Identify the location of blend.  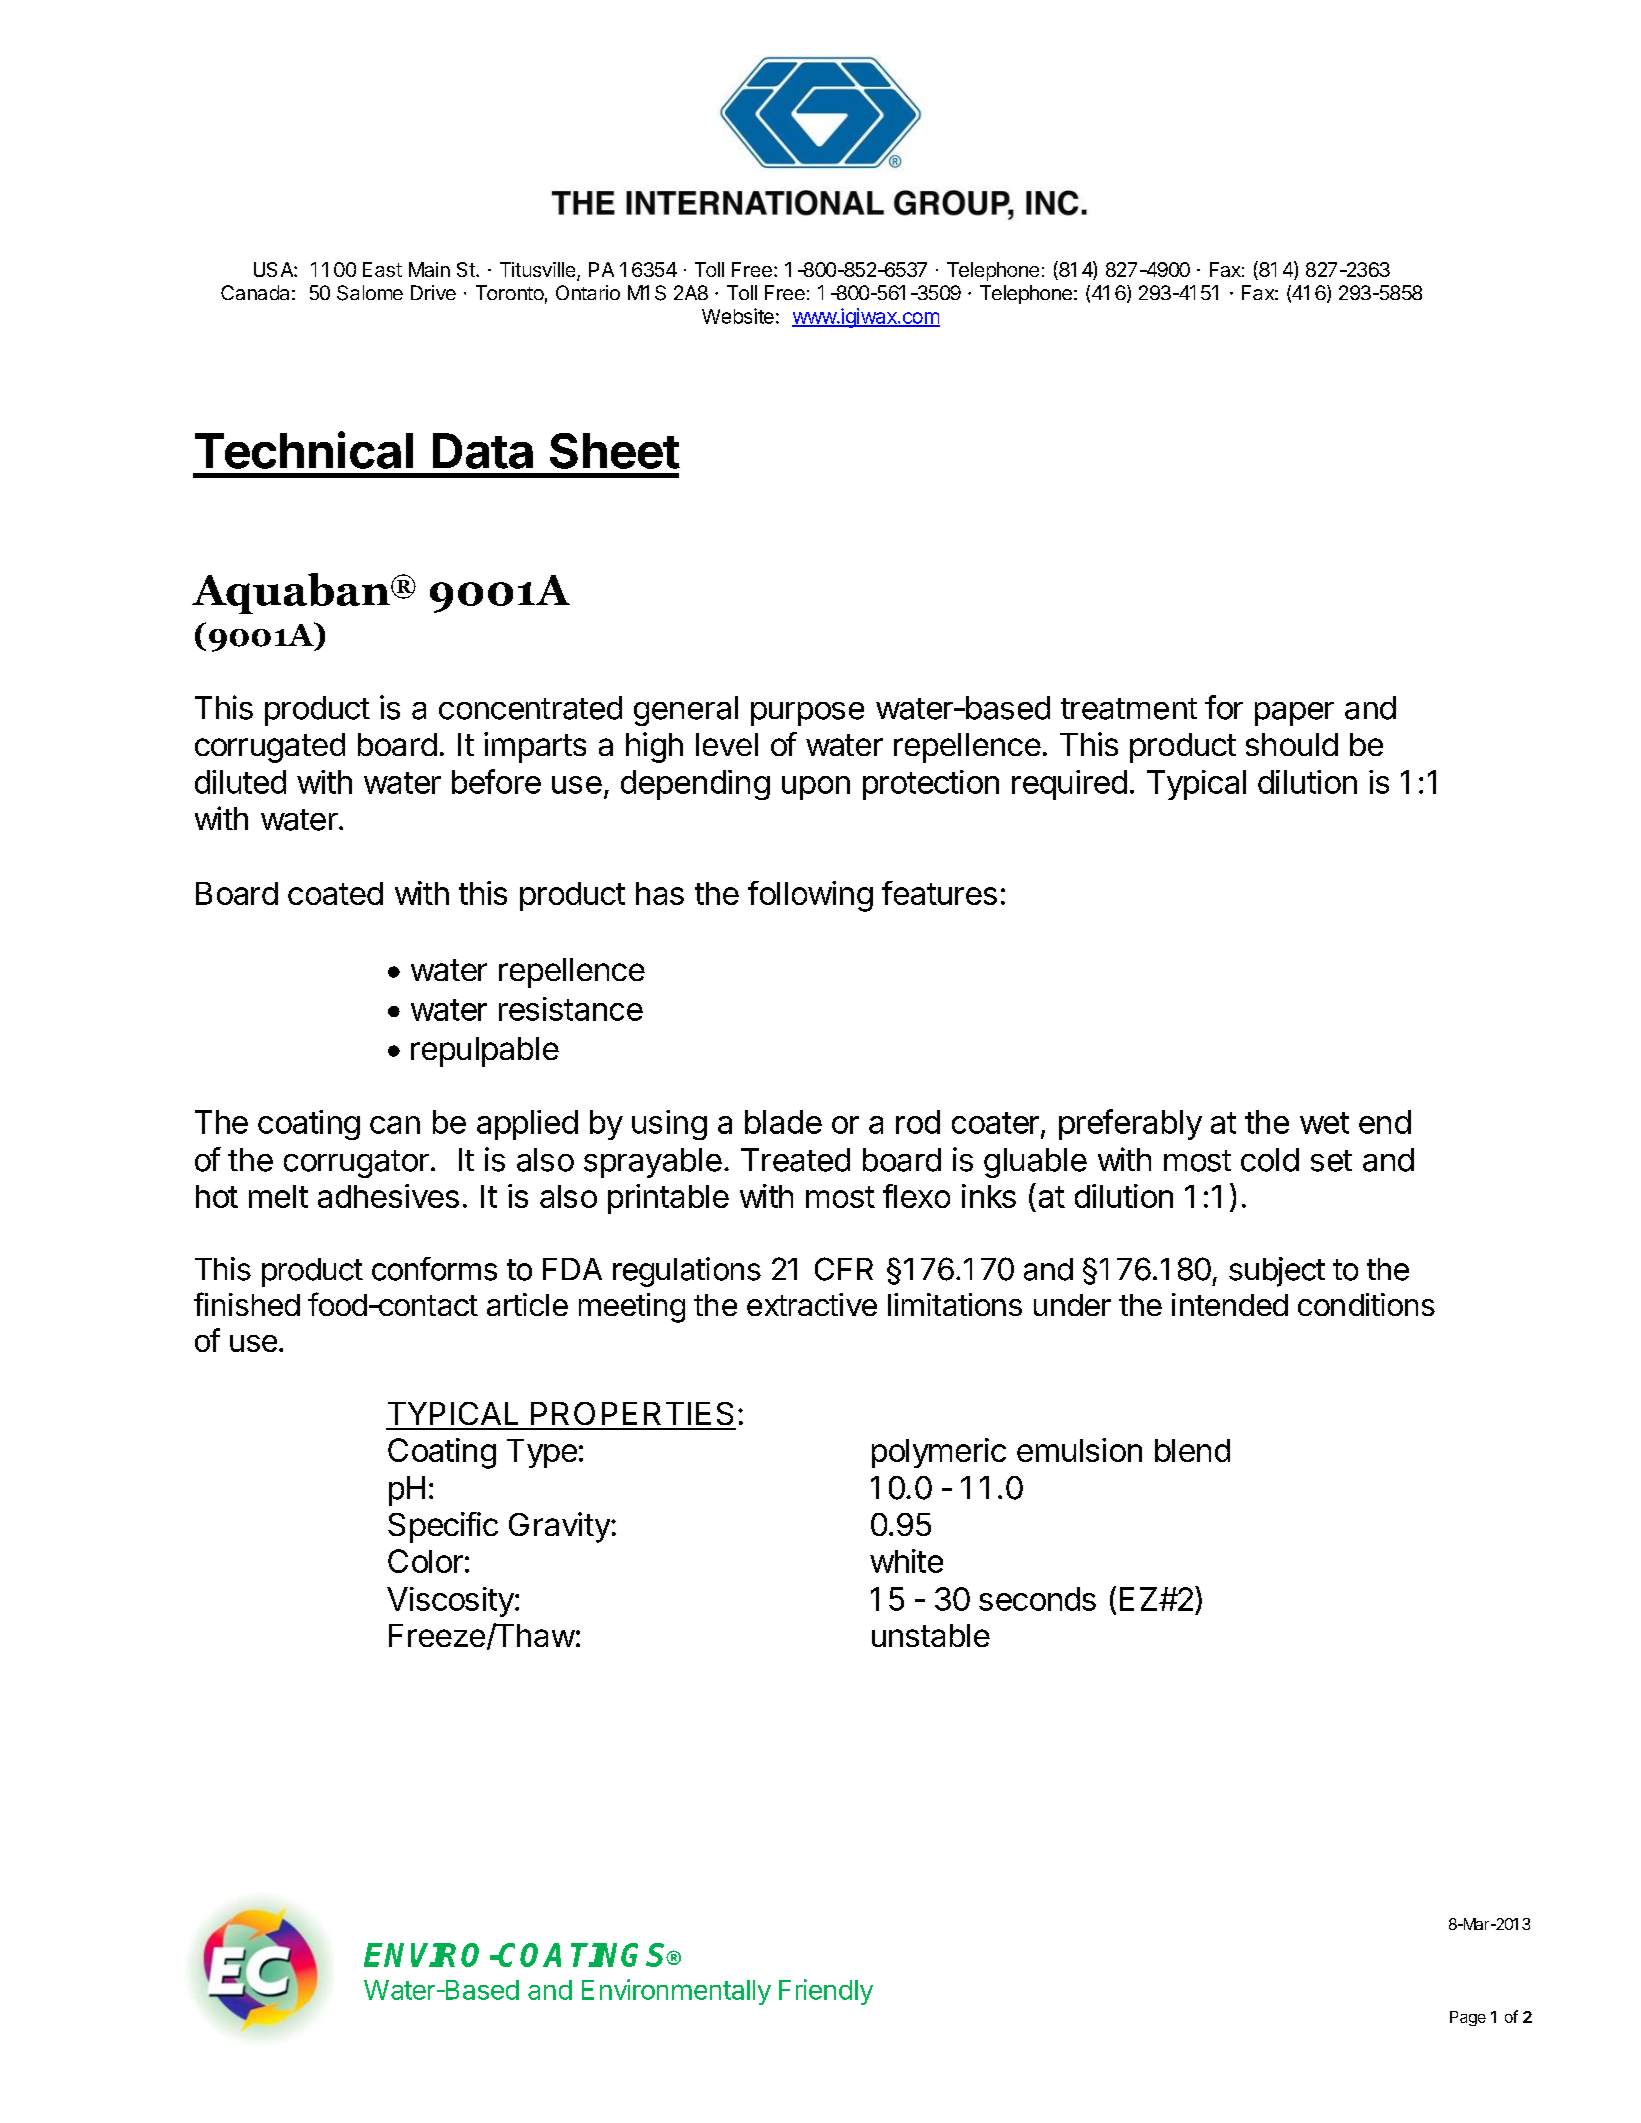
(1192, 1450).
